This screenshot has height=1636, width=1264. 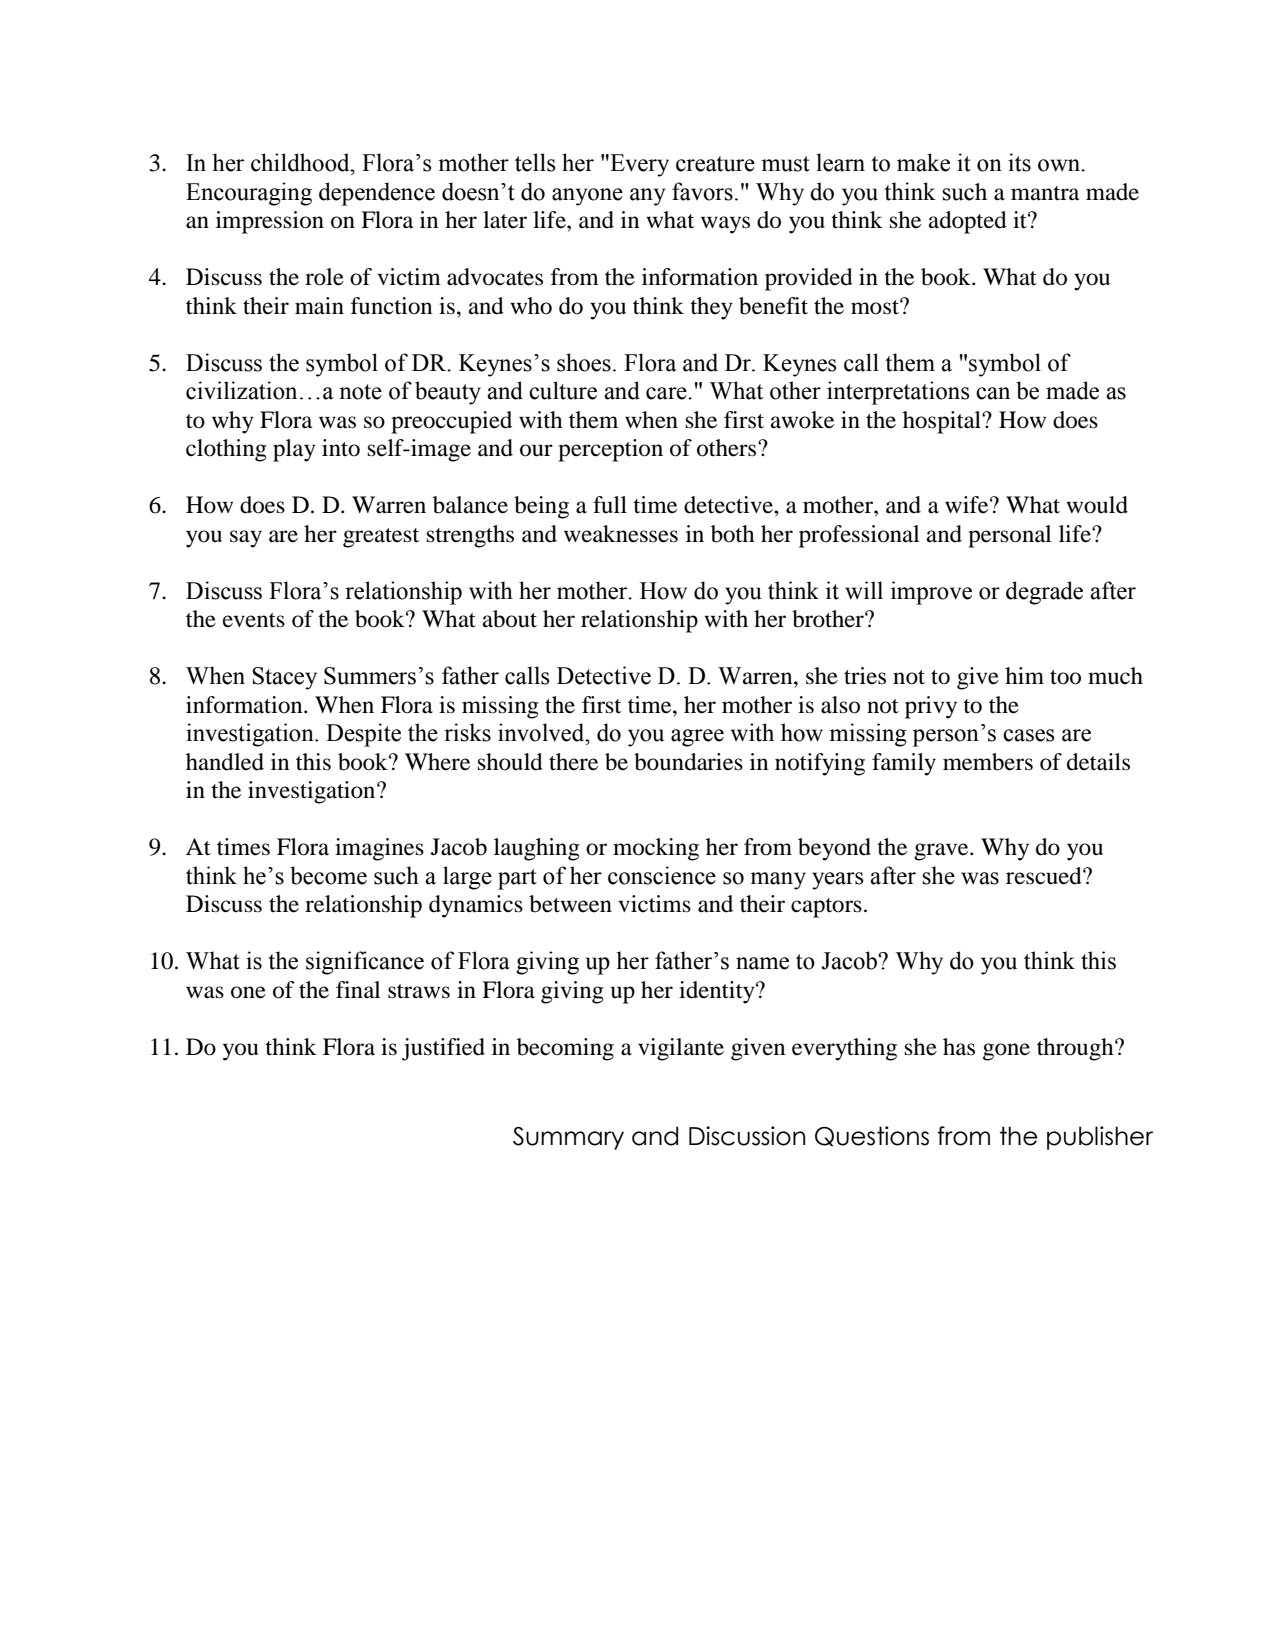 I want to click on vigilante, so click(x=681, y=1049).
